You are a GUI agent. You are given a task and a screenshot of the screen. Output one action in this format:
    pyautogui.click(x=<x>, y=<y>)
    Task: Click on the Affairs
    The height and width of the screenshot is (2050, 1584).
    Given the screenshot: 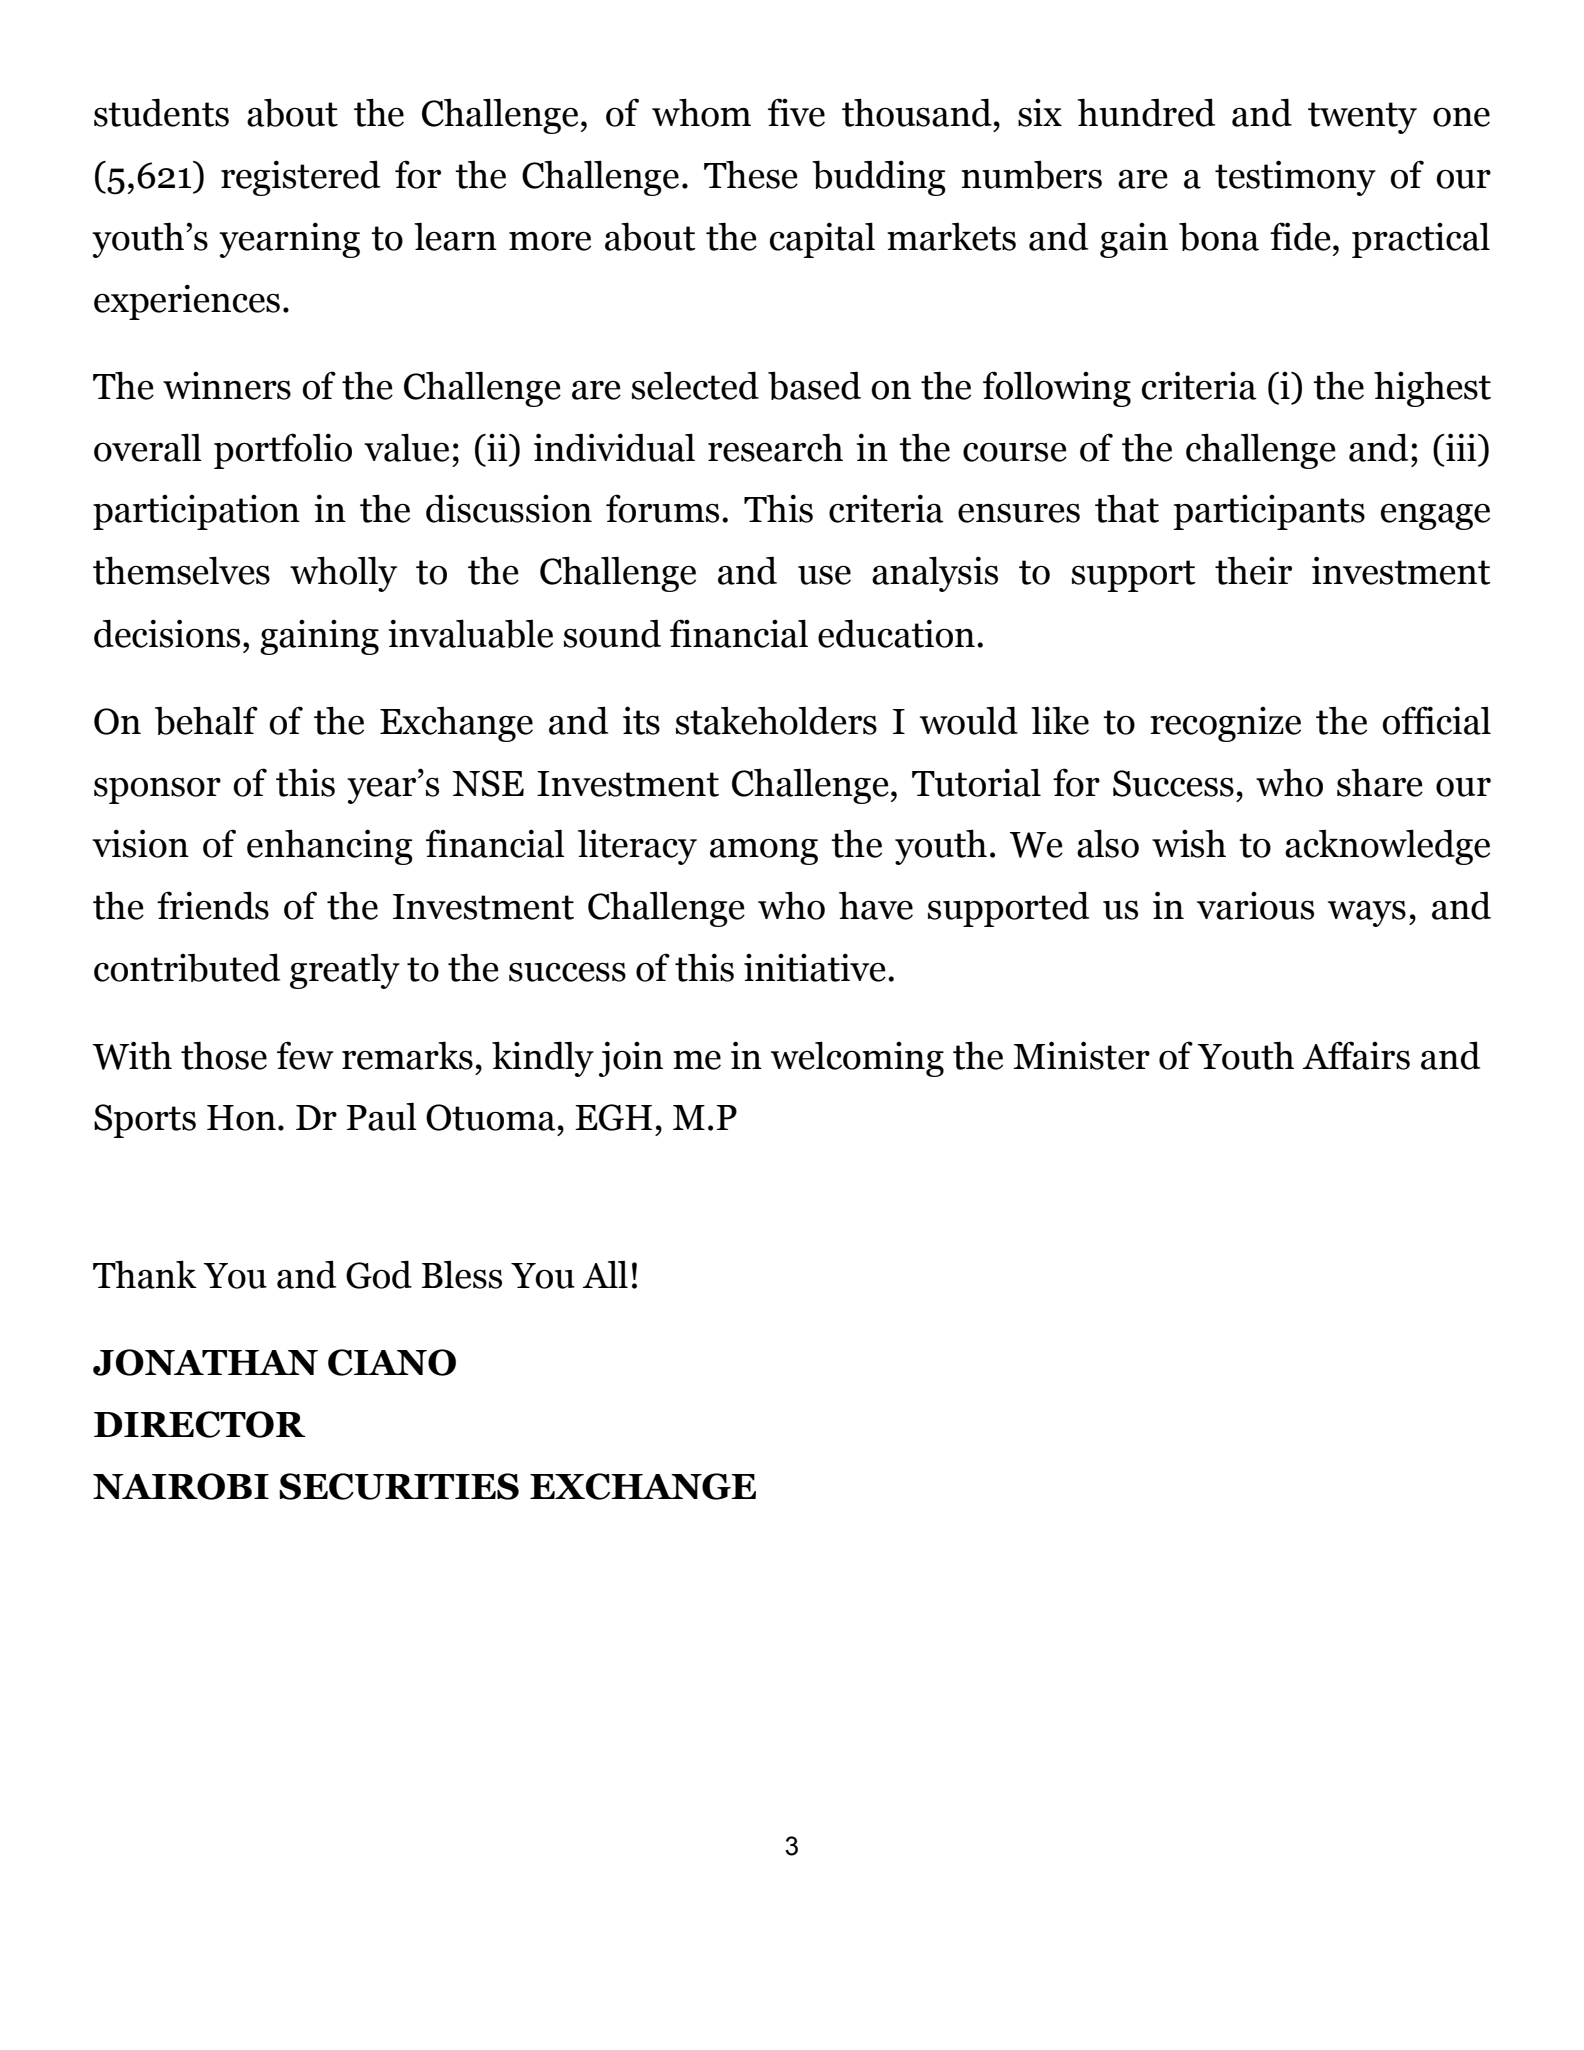 What is the action you would take?
    pyautogui.click(x=1356, y=1055)
